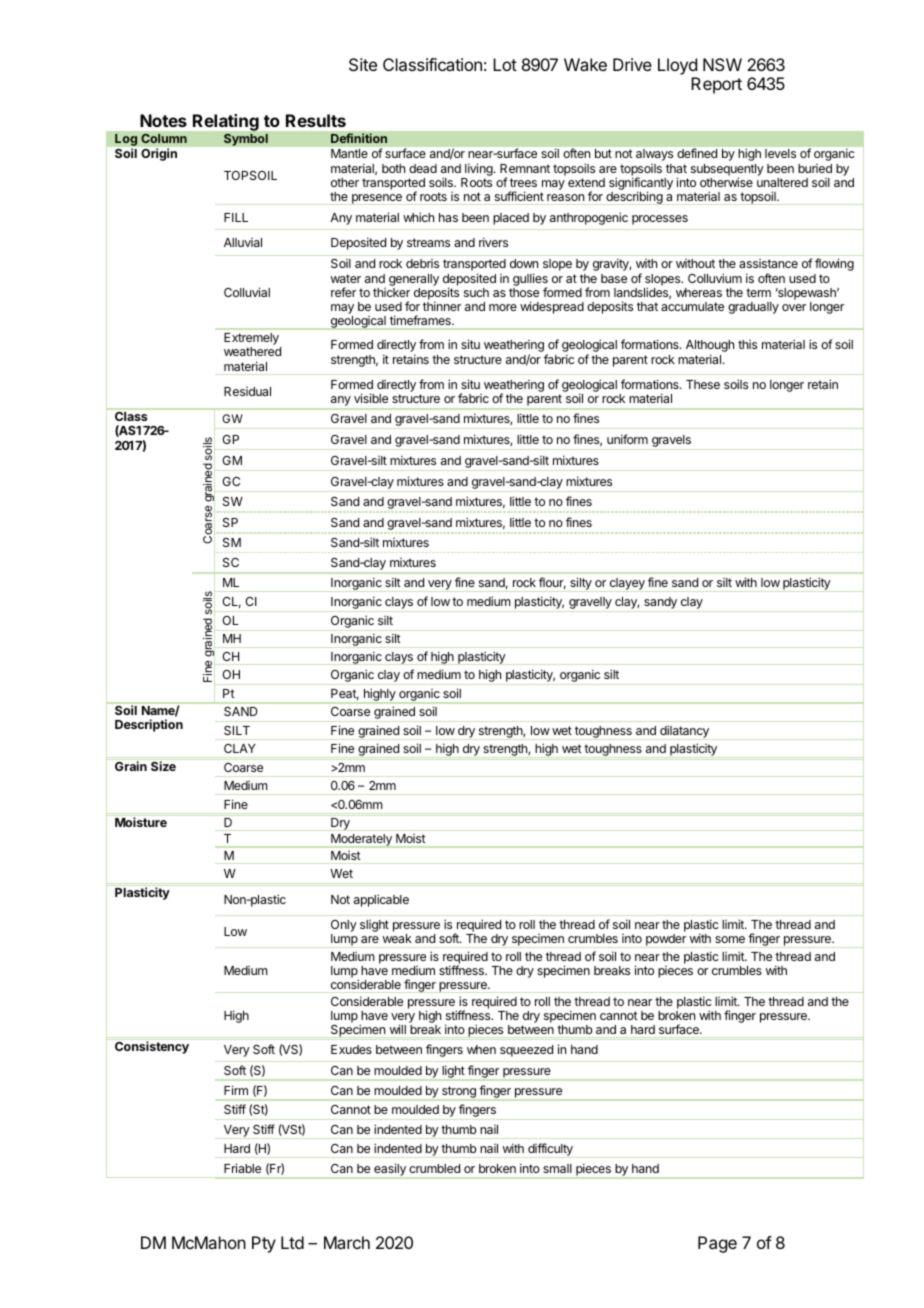 The image size is (924, 1308). Describe the element at coordinates (247, 391) in the image. I see `Residual` at that location.
